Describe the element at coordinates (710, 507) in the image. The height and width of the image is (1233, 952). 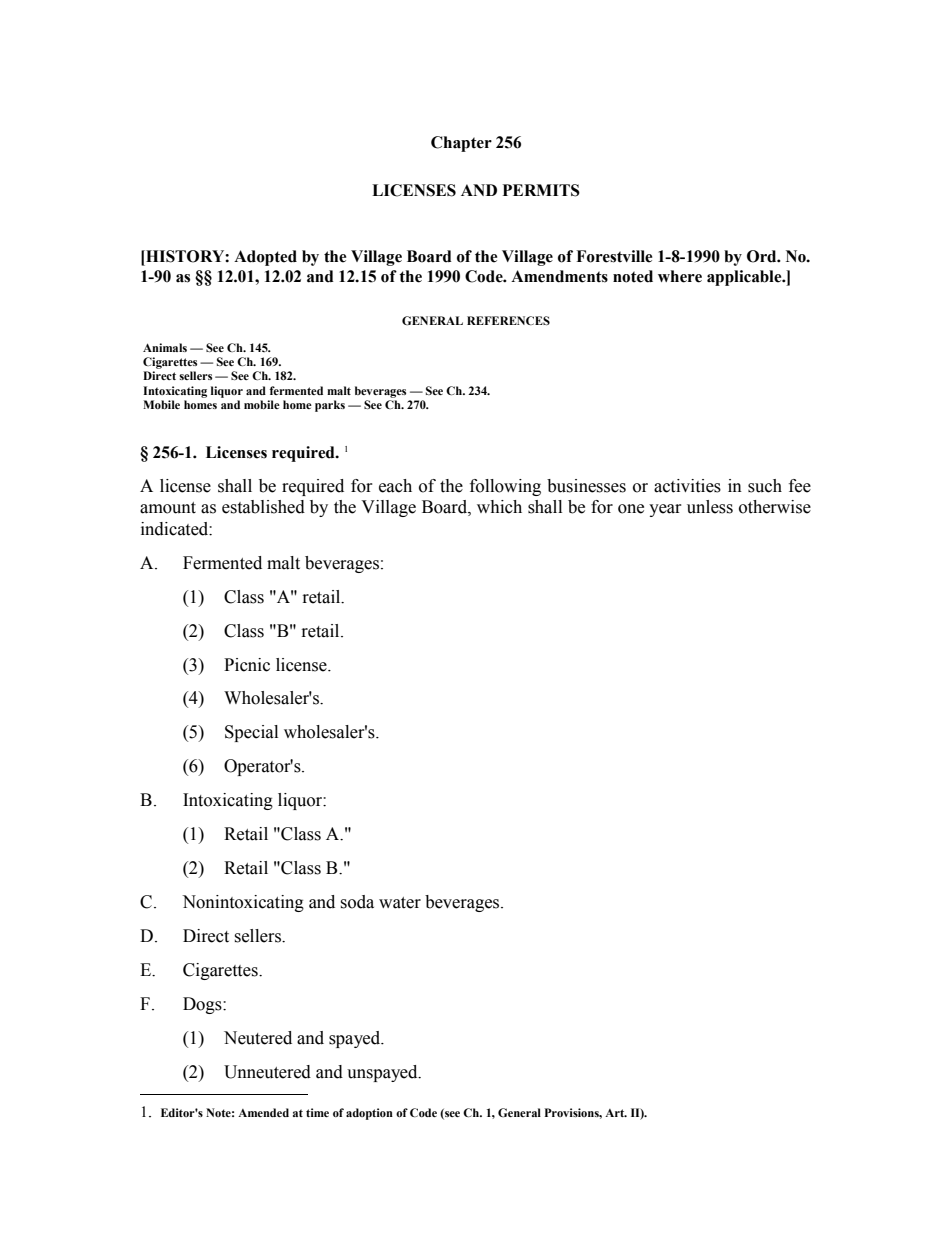
I see `unless` at that location.
